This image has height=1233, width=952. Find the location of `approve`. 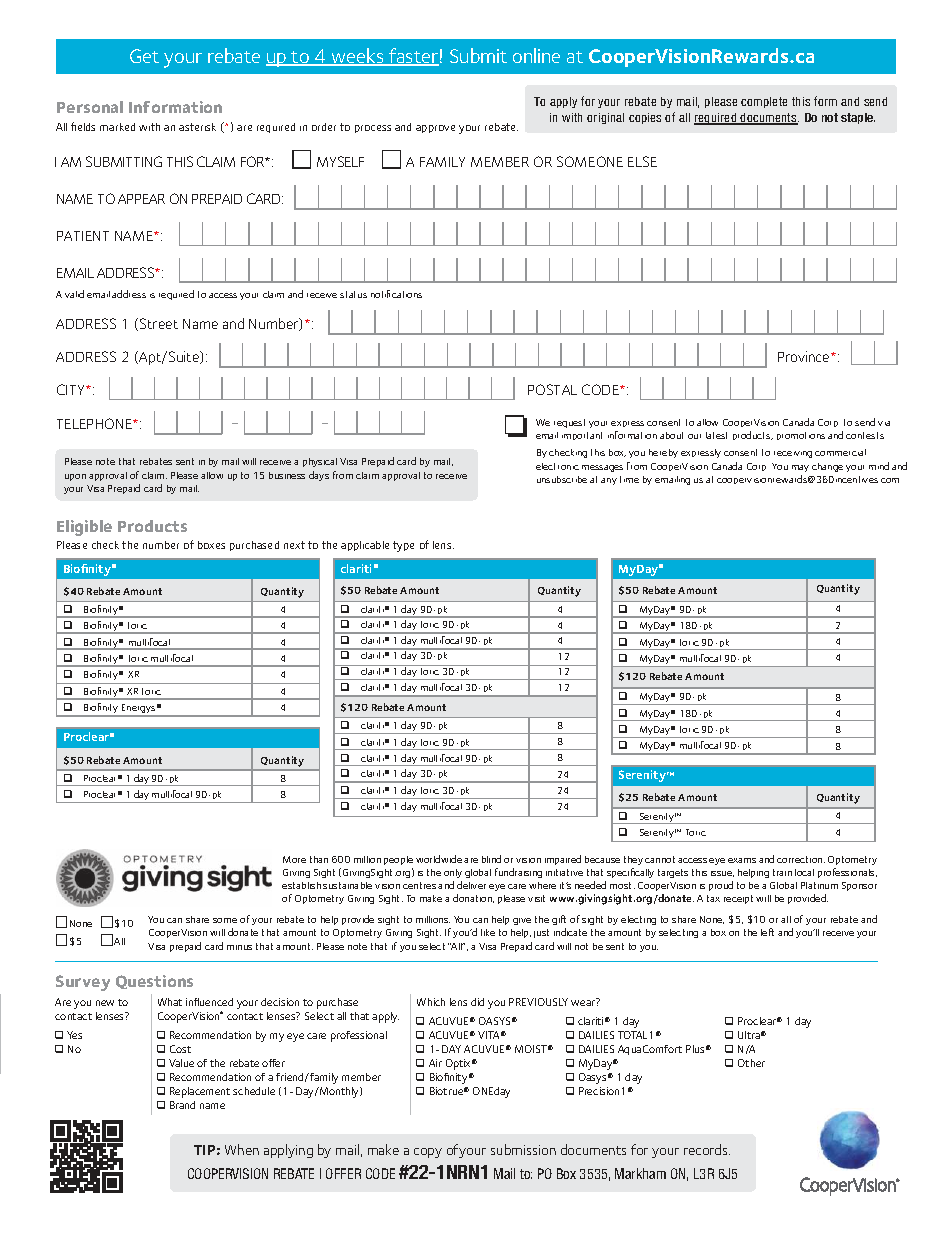

approve is located at coordinates (435, 129).
